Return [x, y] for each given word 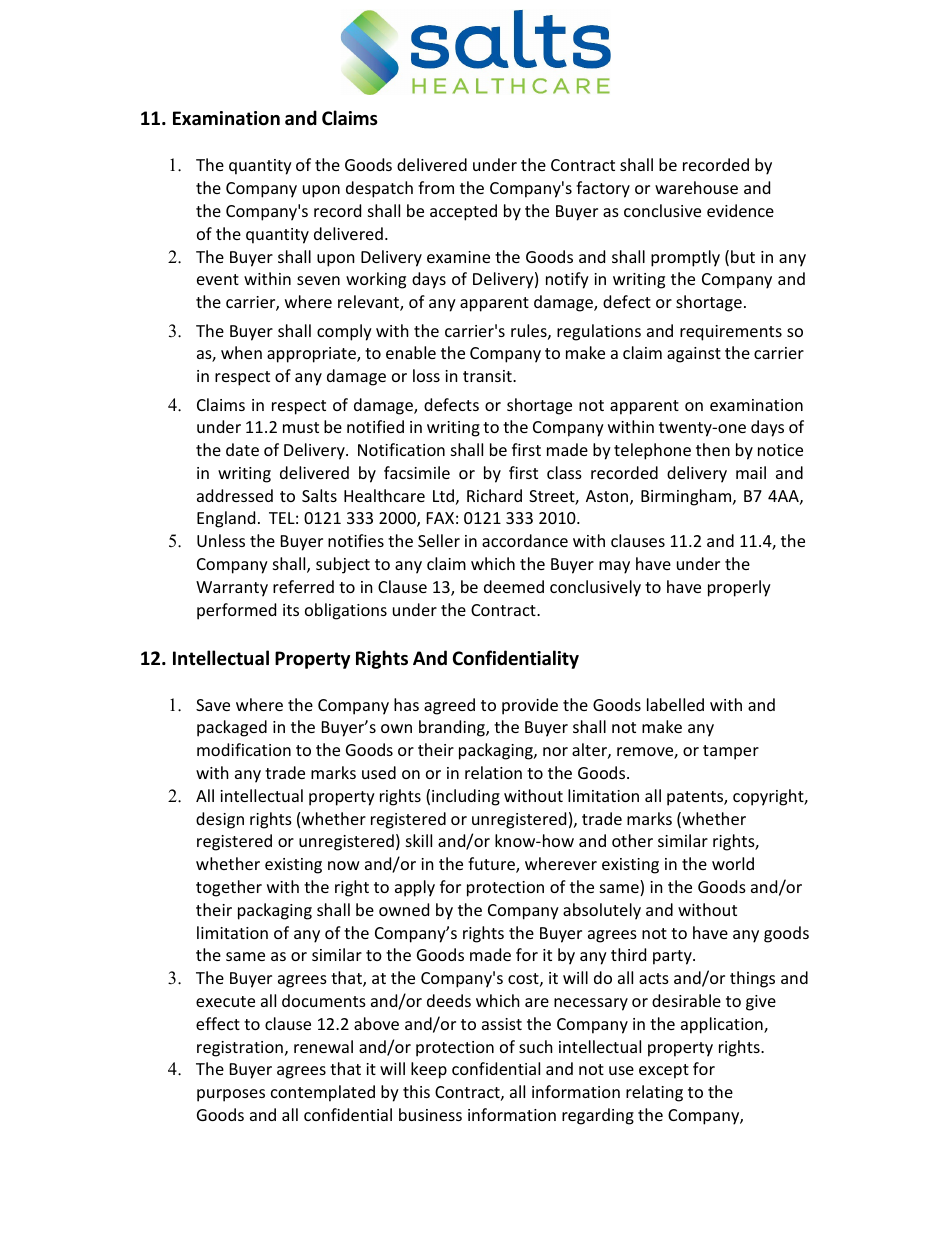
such [536, 1046]
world [733, 863]
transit [488, 376]
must [301, 427]
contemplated [323, 1093]
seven [318, 280]
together [229, 888]
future [492, 865]
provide [530, 706]
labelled [675, 704]
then [713, 449]
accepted [463, 212]
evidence [740, 210]
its [291, 610]
